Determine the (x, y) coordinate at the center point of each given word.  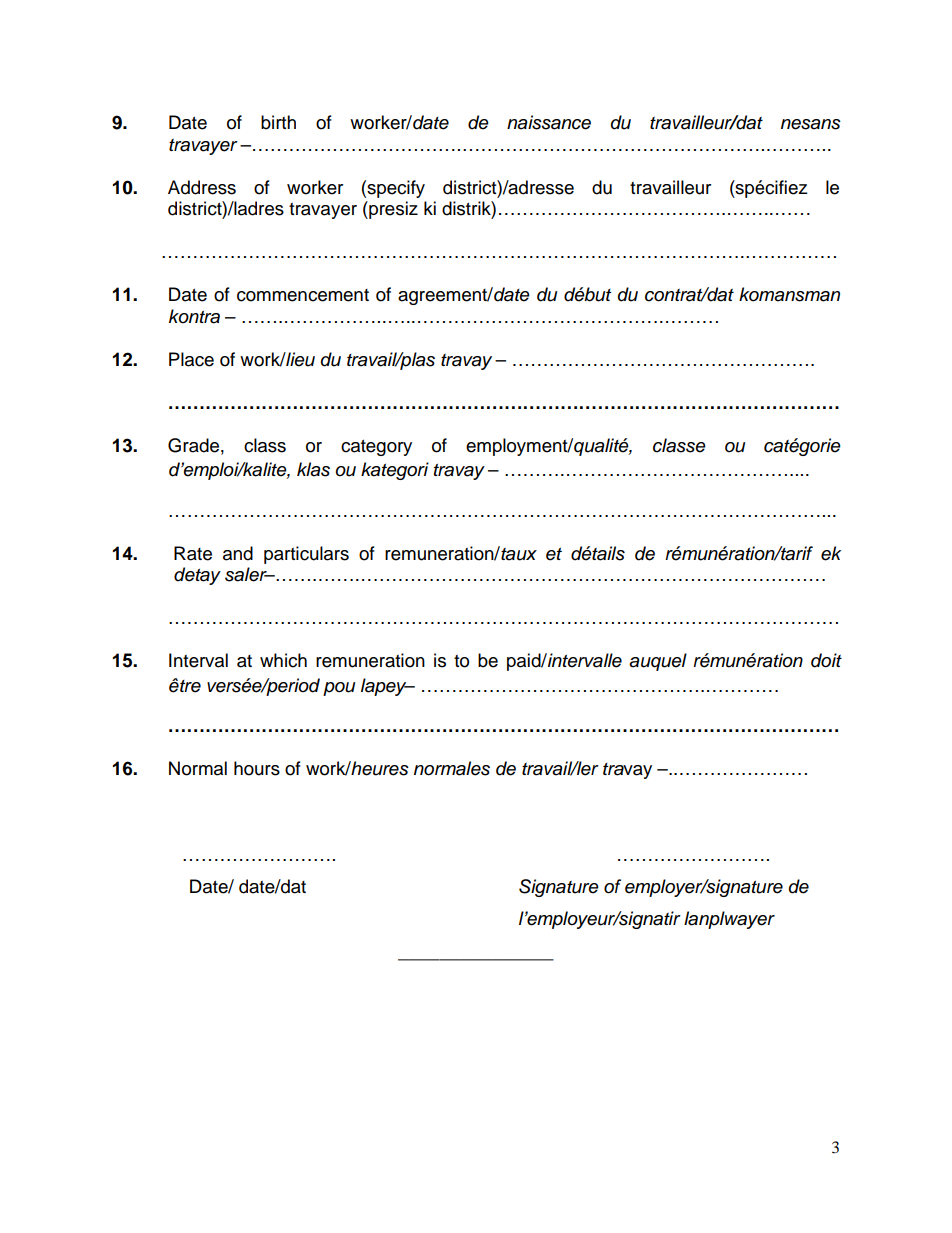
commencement (303, 295)
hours (257, 768)
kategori (395, 471)
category (376, 448)
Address (202, 187)
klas (313, 469)
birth (278, 122)
